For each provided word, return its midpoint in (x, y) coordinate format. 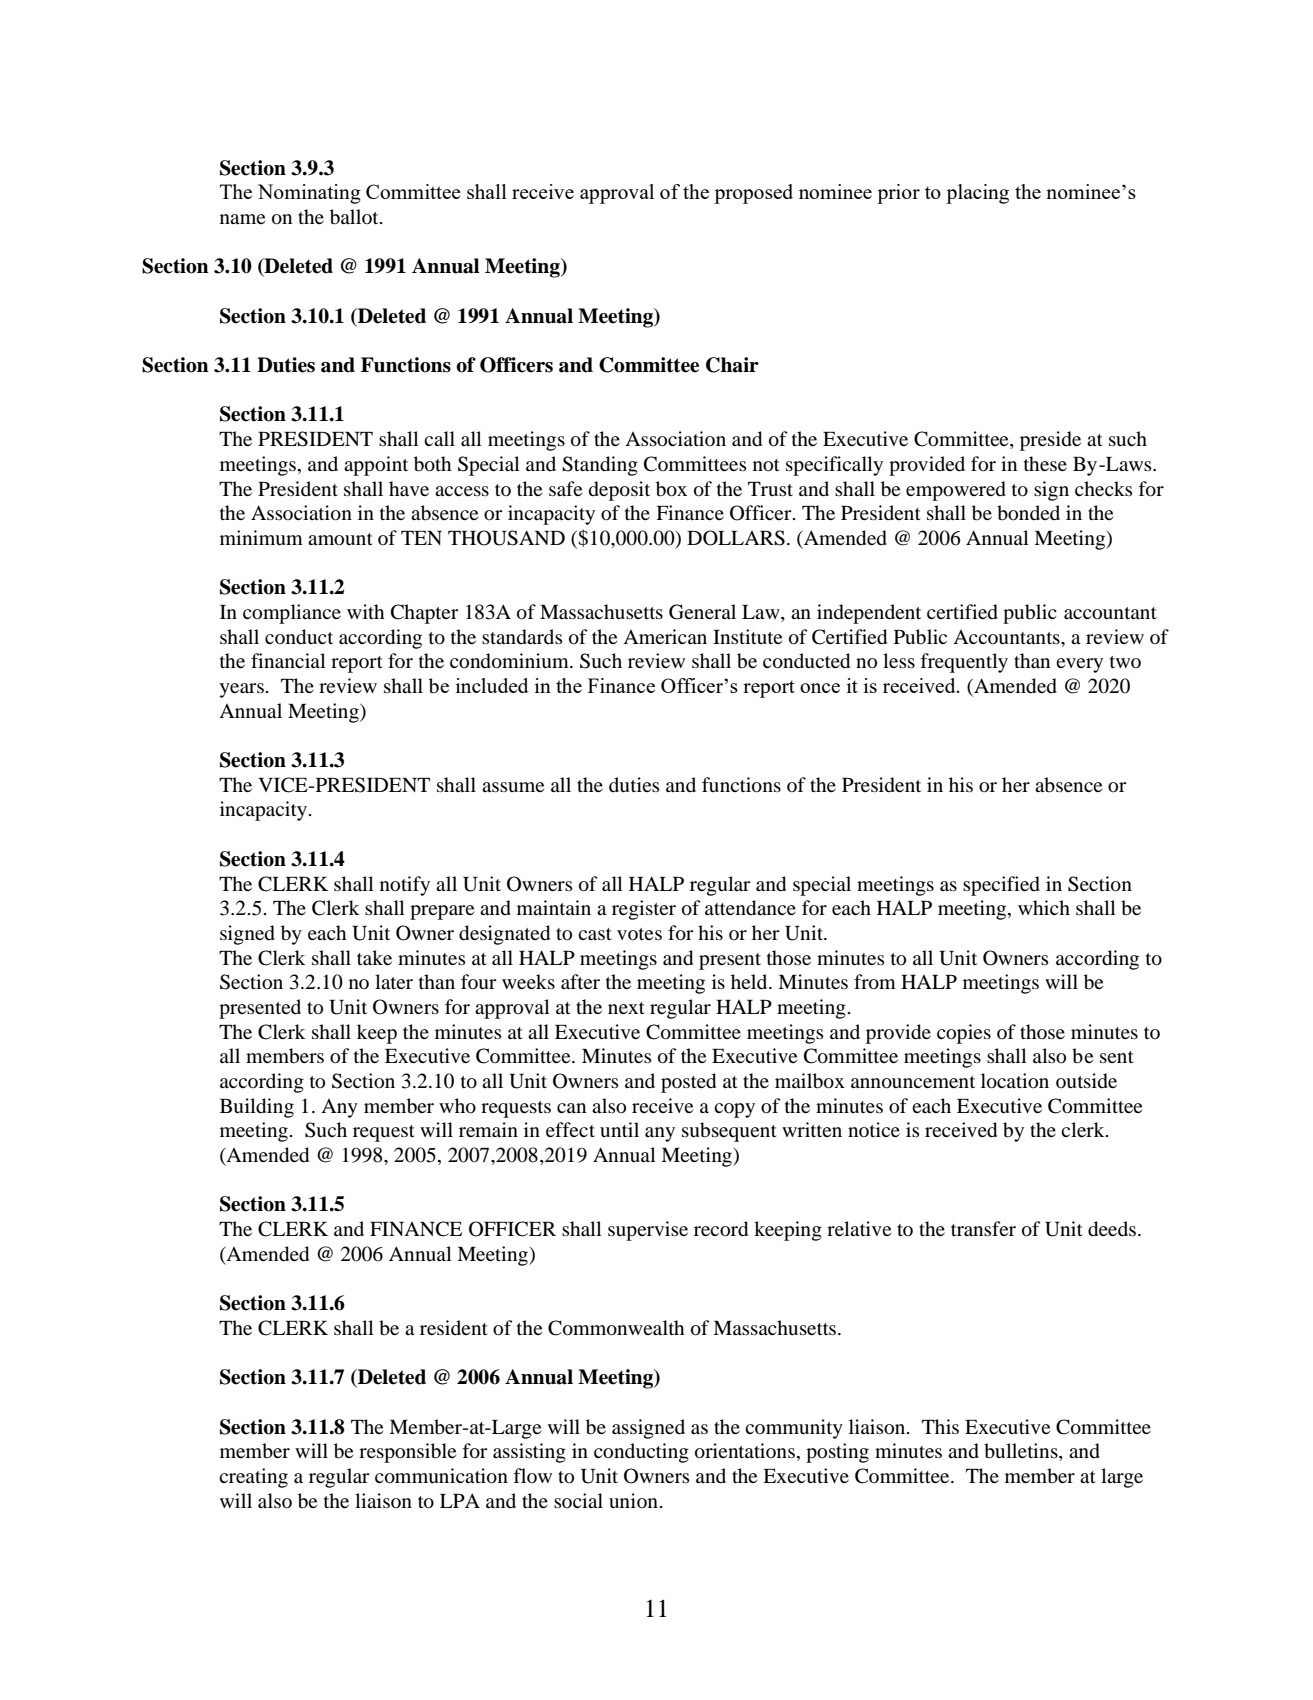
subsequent (729, 1132)
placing (977, 194)
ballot (355, 217)
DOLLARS (736, 538)
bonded (1028, 513)
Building (257, 1108)
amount (340, 539)
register (644, 910)
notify (405, 886)
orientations (745, 1451)
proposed (753, 194)
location (1015, 1081)
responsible (407, 1453)
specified (1001, 886)
